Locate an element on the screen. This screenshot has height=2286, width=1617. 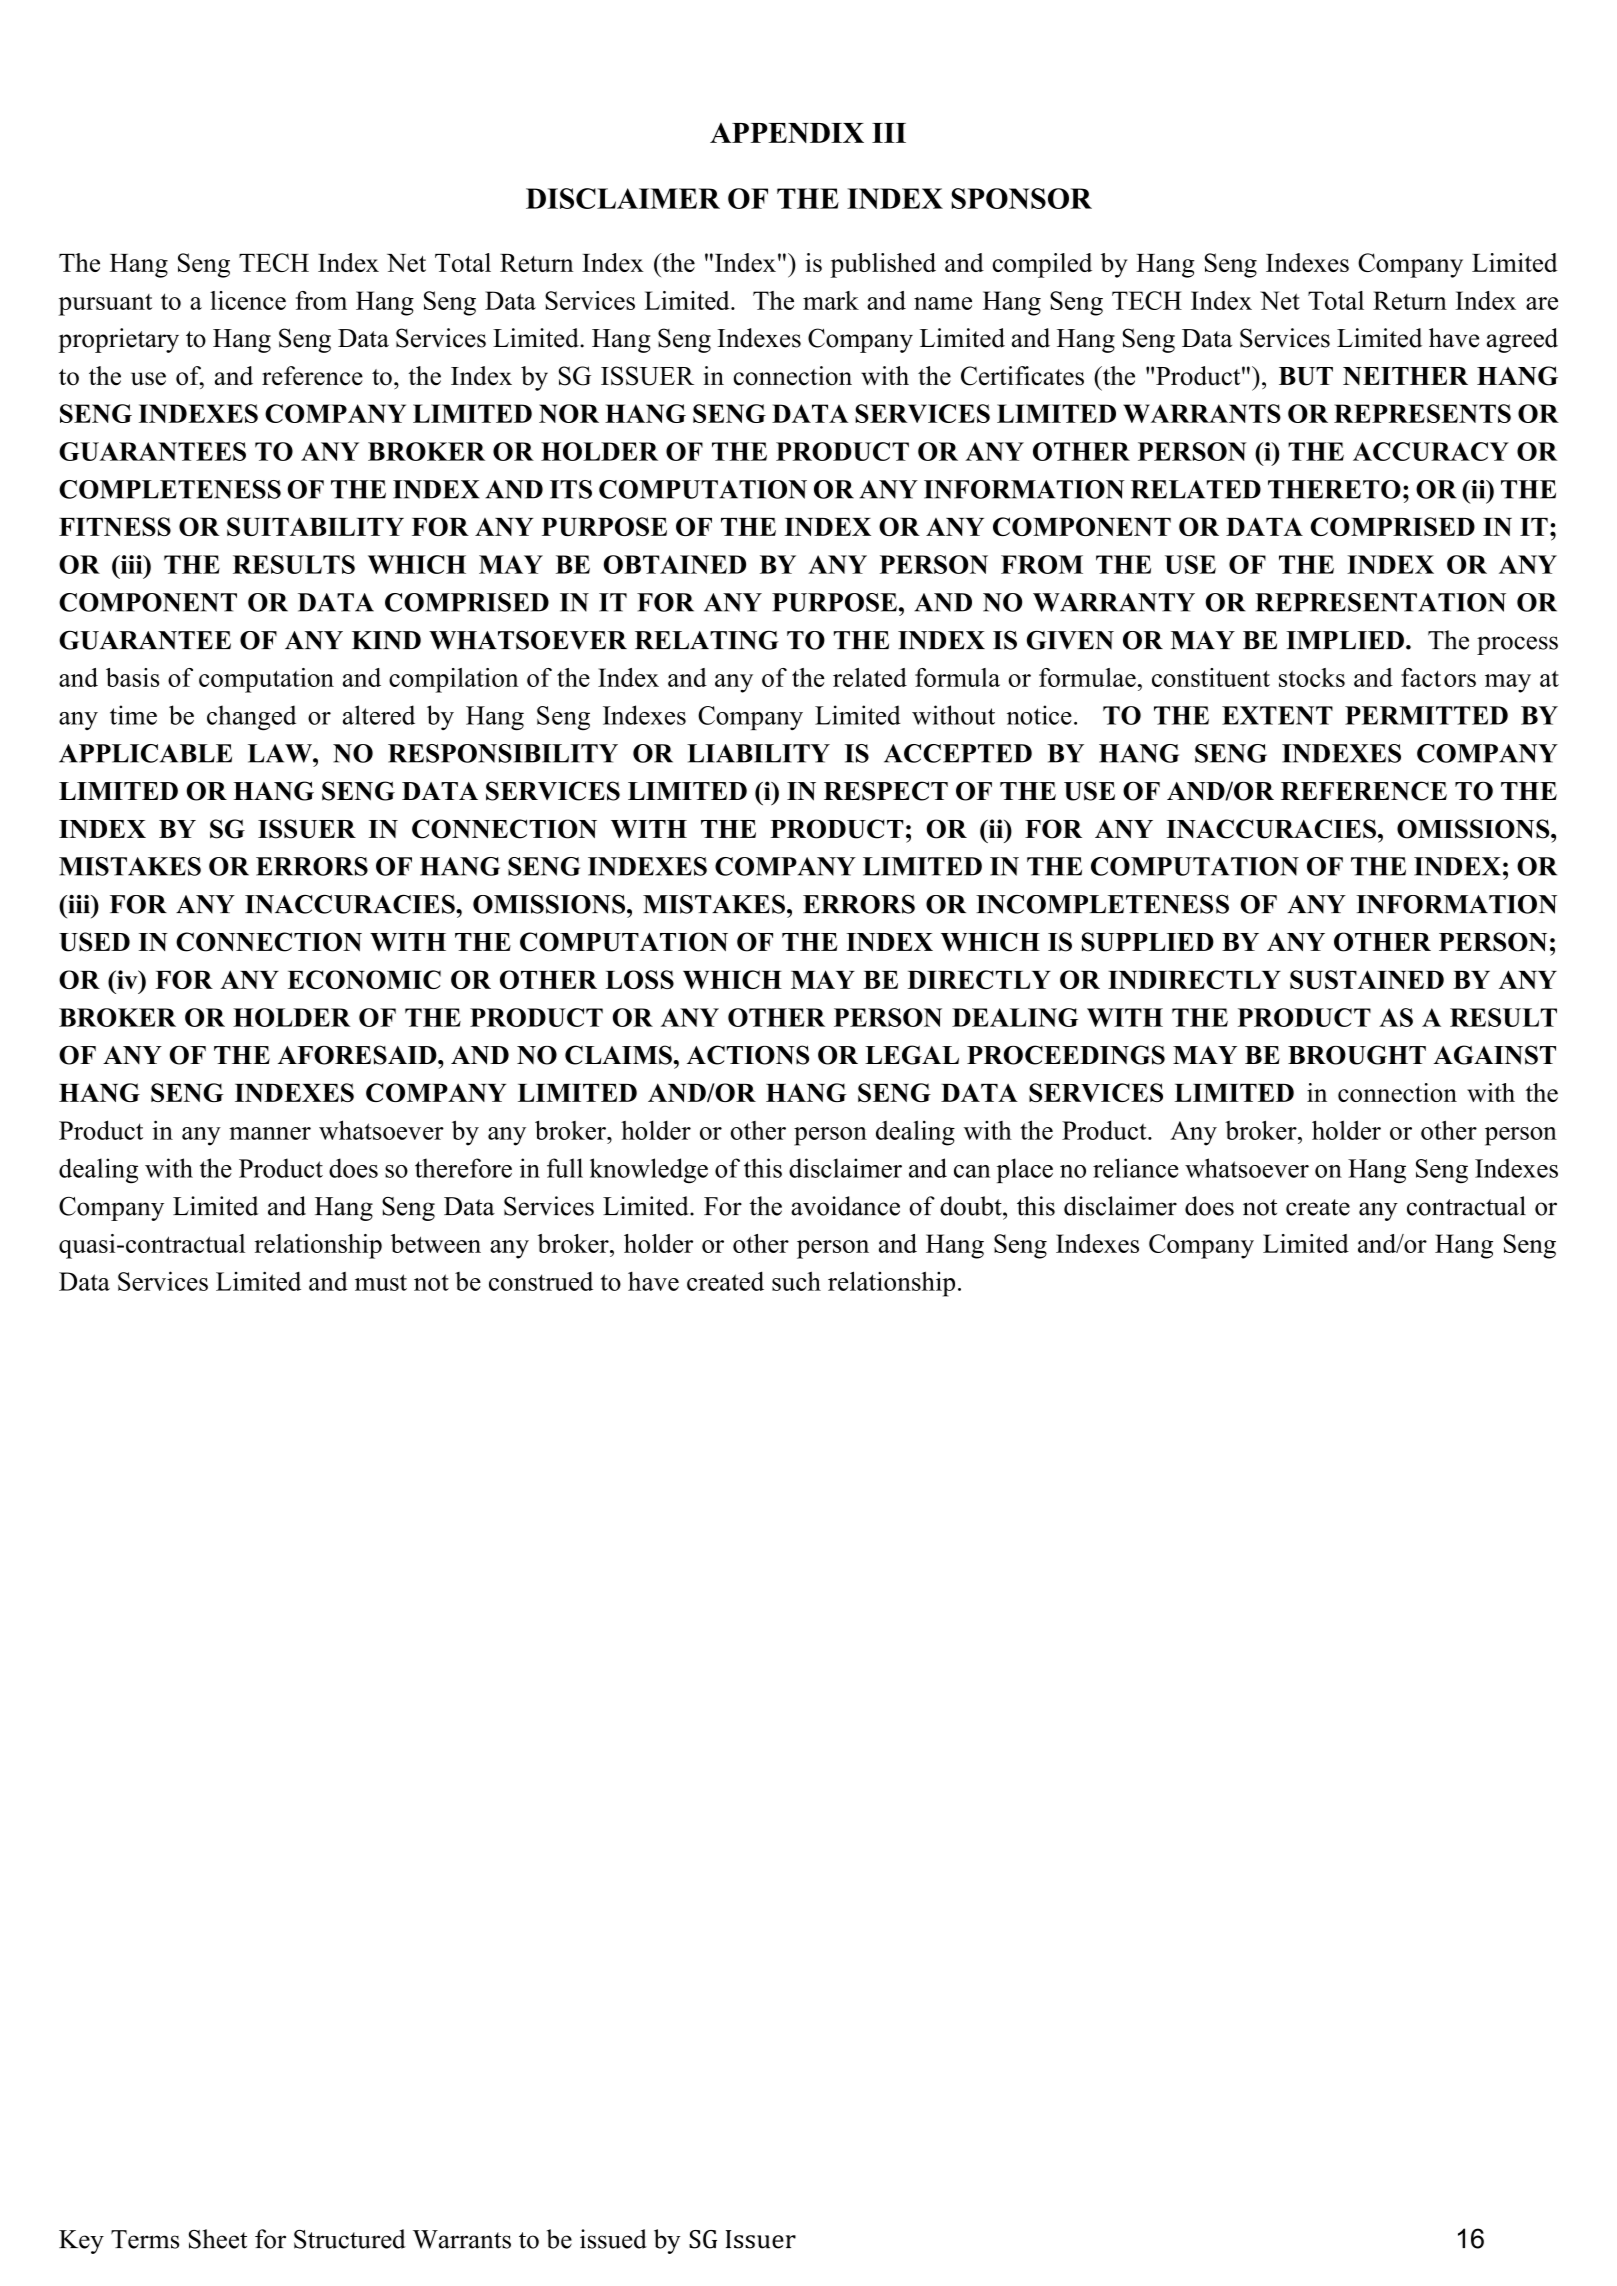
REPRESENTATION is located at coordinates (1380, 602).
